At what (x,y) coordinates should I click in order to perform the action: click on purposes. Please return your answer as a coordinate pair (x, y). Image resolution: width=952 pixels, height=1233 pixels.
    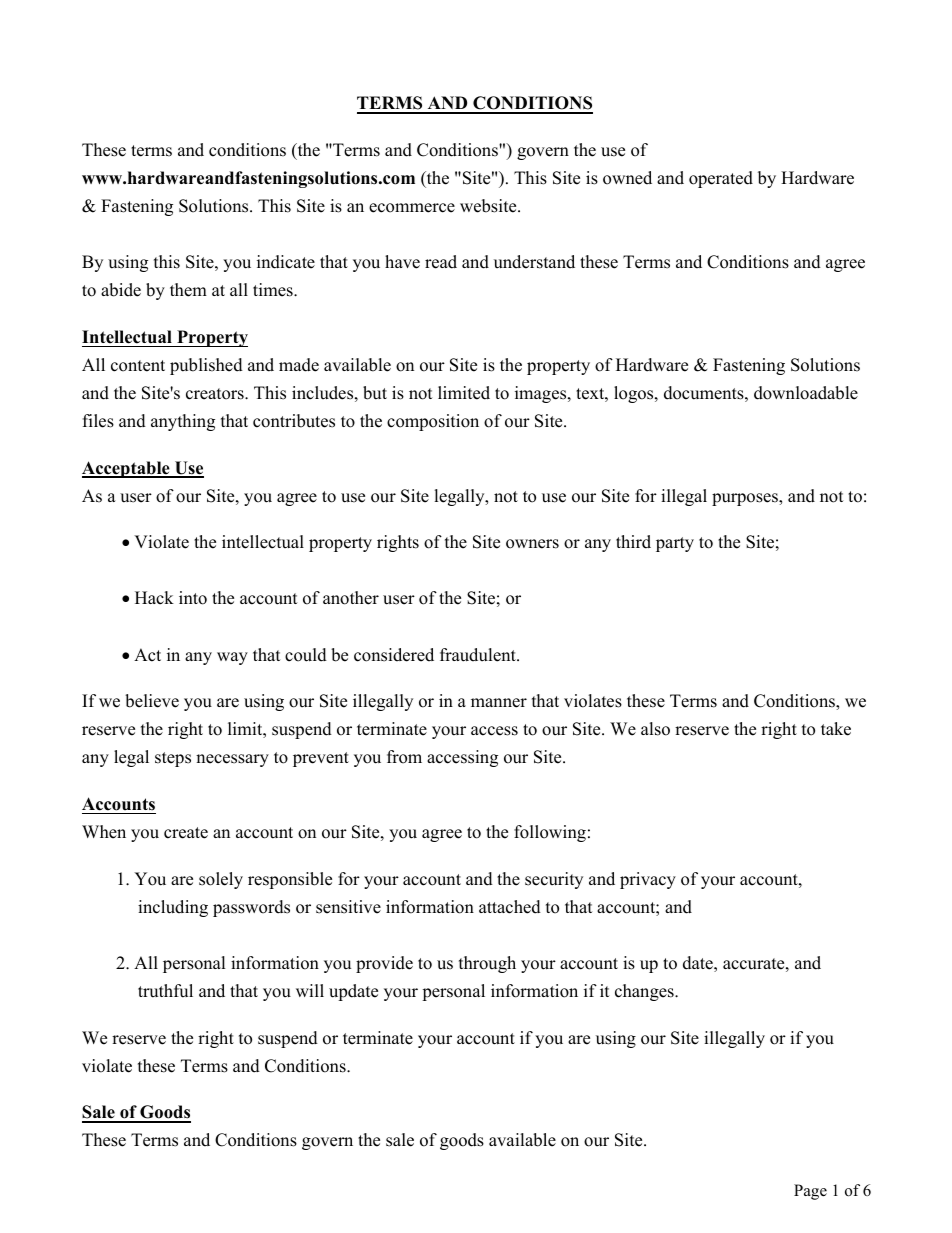
    Looking at the image, I should click on (746, 499).
